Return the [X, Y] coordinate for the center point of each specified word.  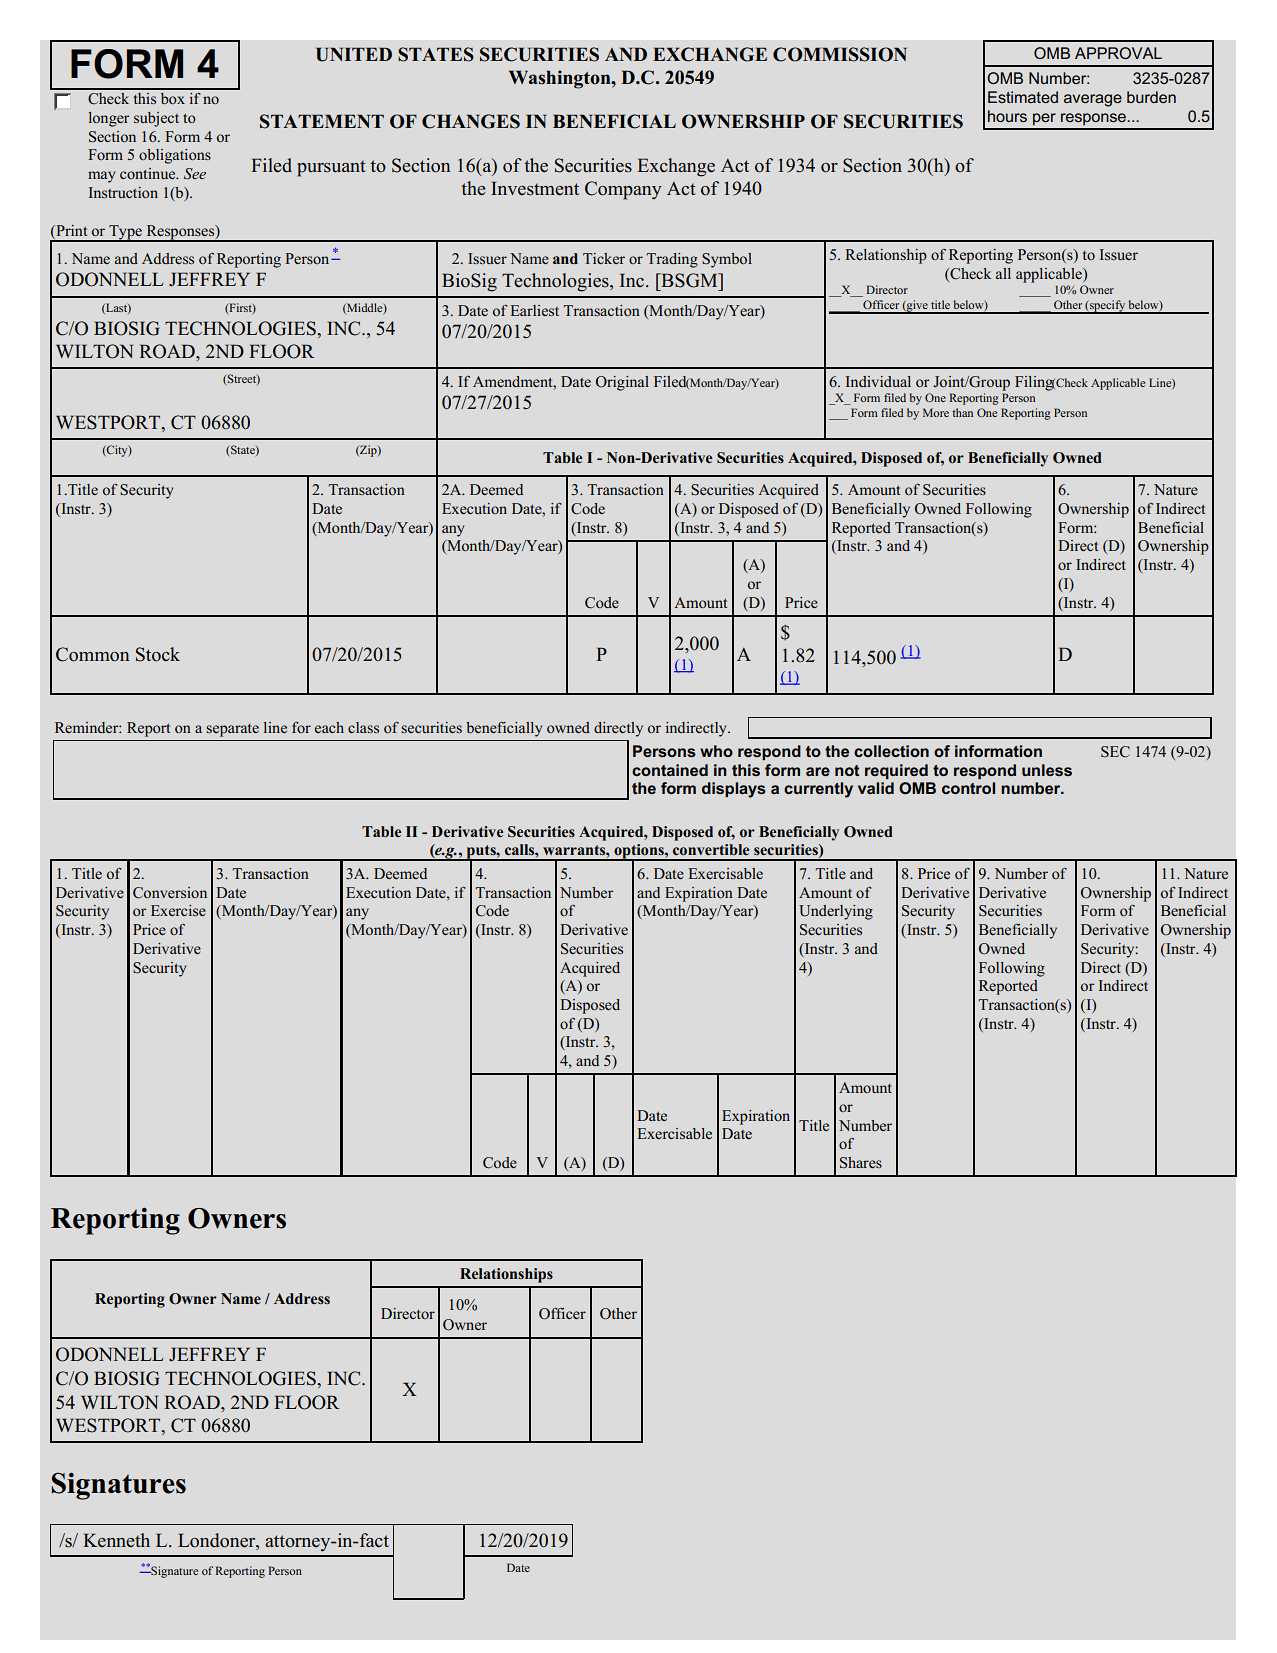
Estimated [1023, 97]
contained [670, 770]
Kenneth [116, 1540]
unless [1047, 770]
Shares [861, 1163]
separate [232, 730]
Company [623, 190]
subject [156, 119]
